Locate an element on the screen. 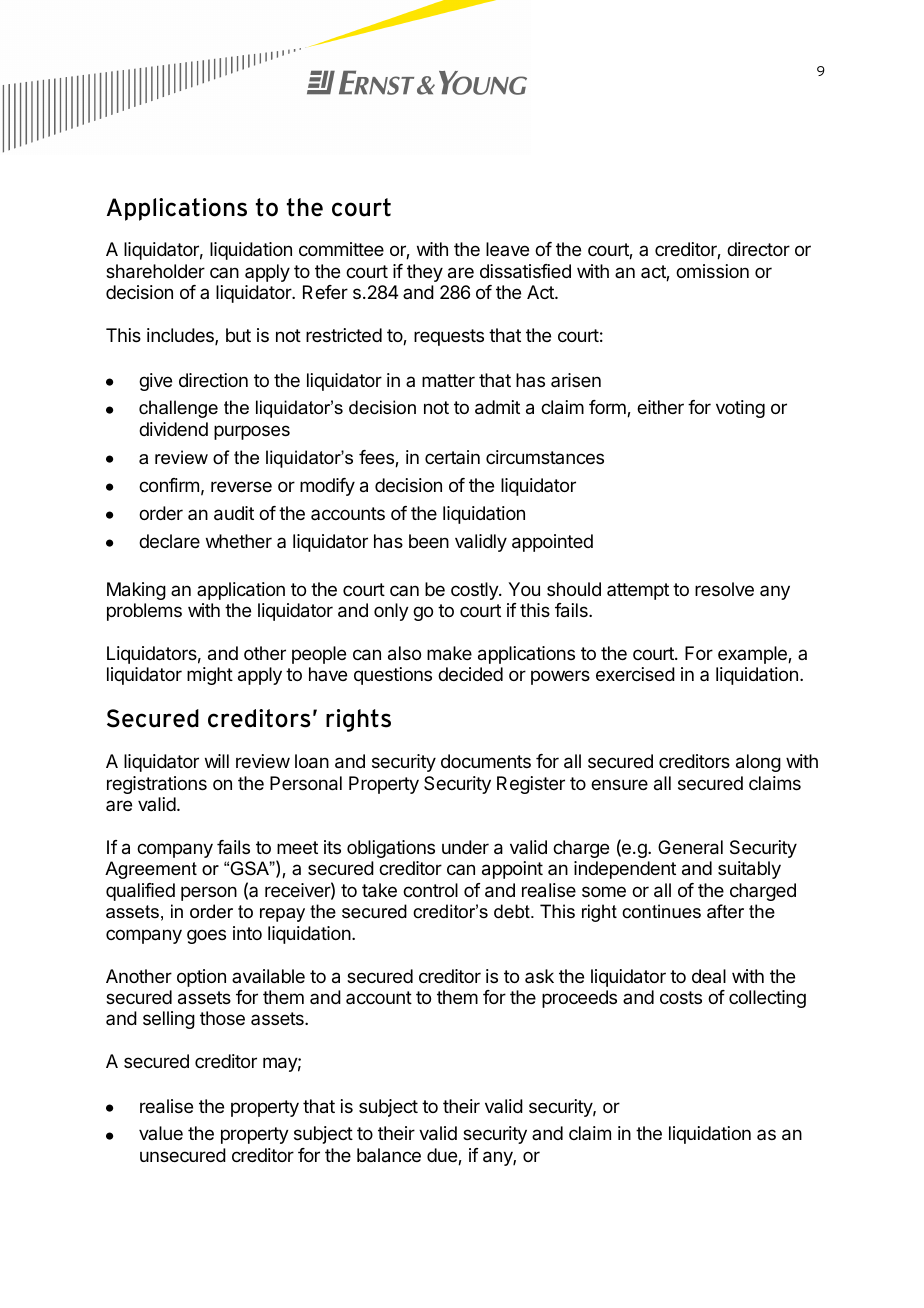 Image resolution: width=924 pixels, height=1308 pixels. purposes is located at coordinates (252, 432).
